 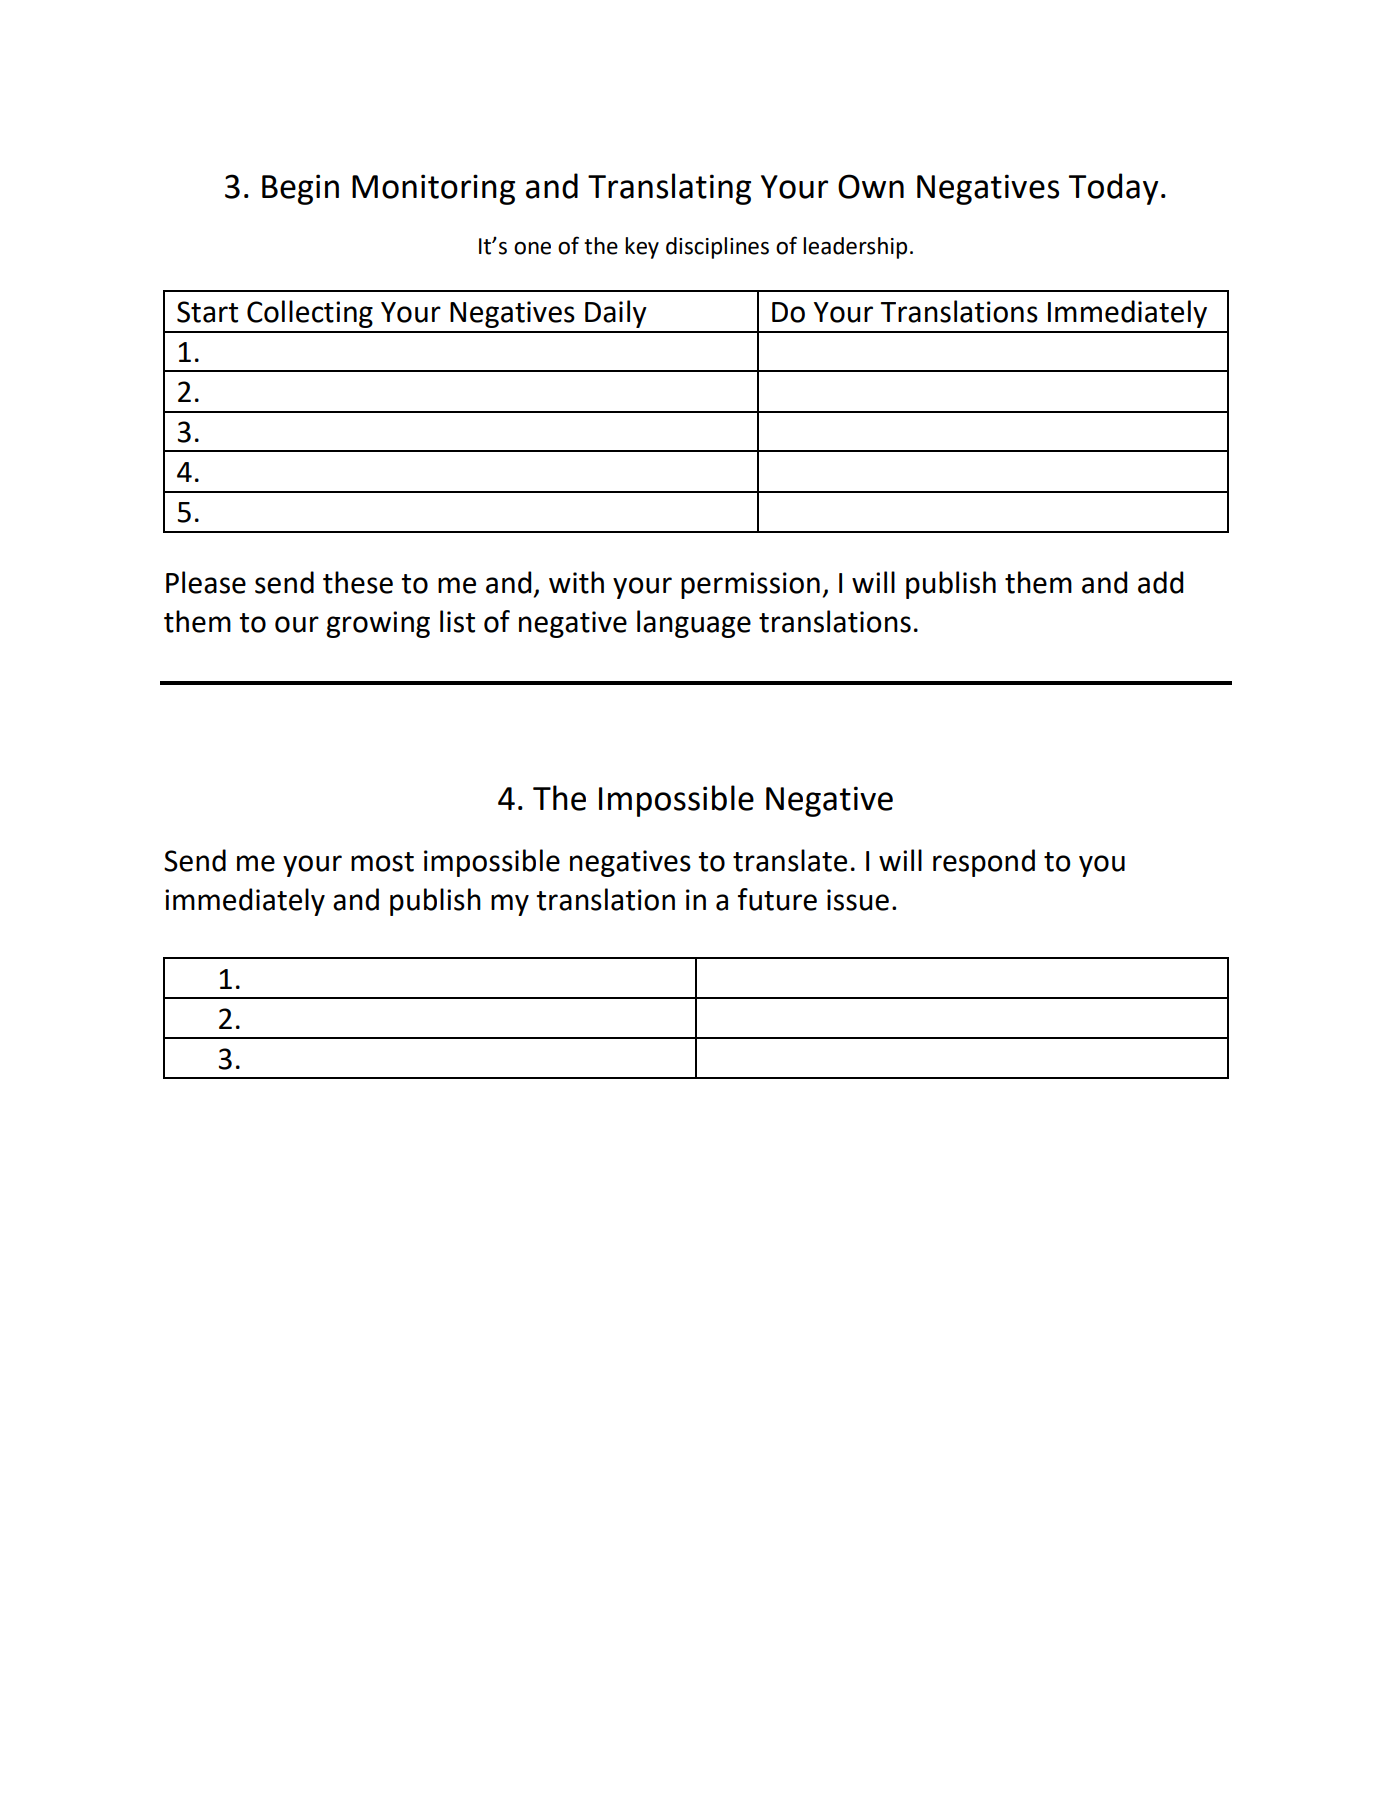 What do you see at coordinates (750, 585) in the document?
I see `permission` at bounding box center [750, 585].
